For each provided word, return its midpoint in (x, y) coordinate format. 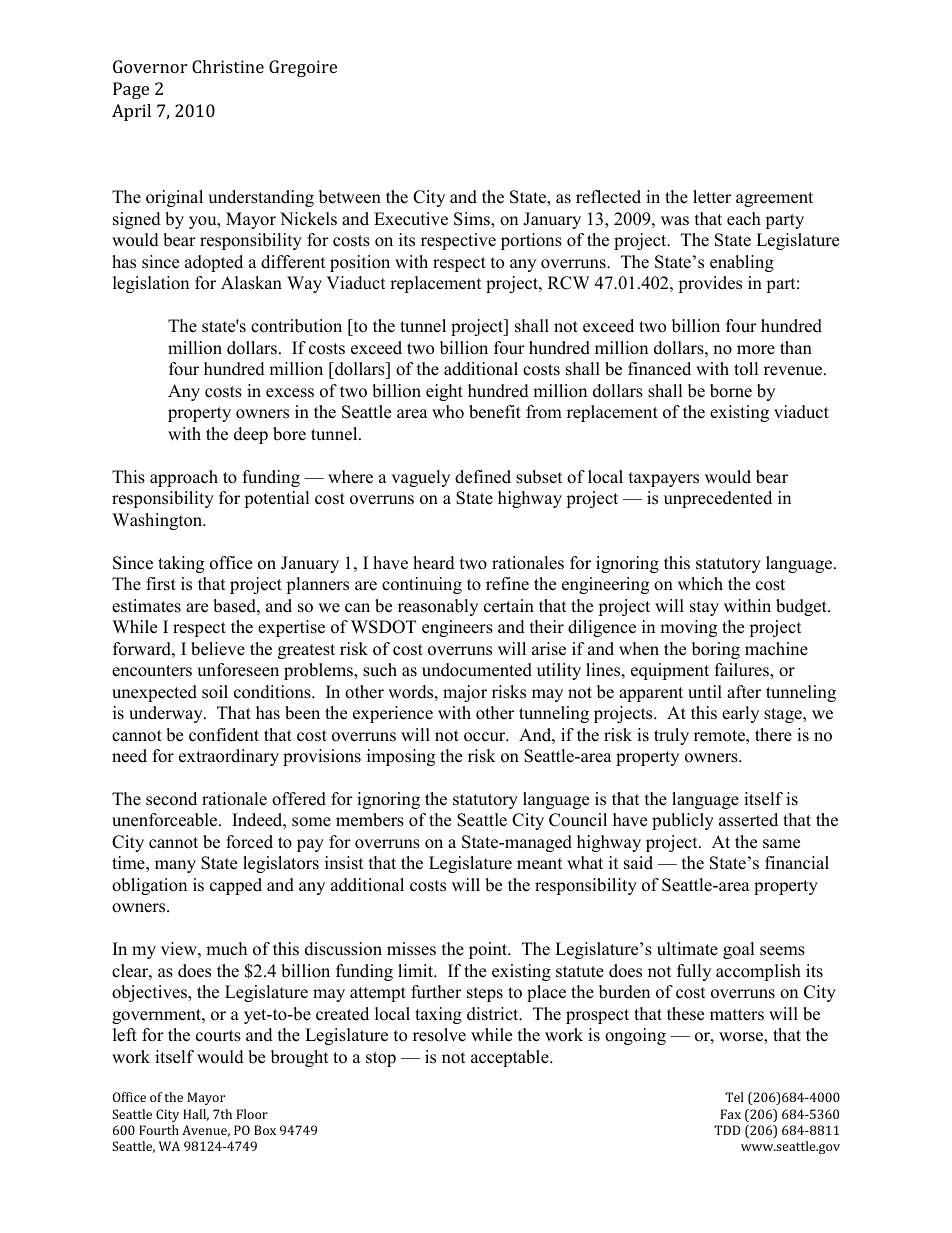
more (756, 350)
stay (704, 608)
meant (540, 864)
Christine (228, 66)
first (161, 584)
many (175, 866)
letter (712, 197)
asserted (748, 820)
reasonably (438, 607)
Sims (473, 220)
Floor (252, 1114)
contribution (296, 326)
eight (444, 392)
